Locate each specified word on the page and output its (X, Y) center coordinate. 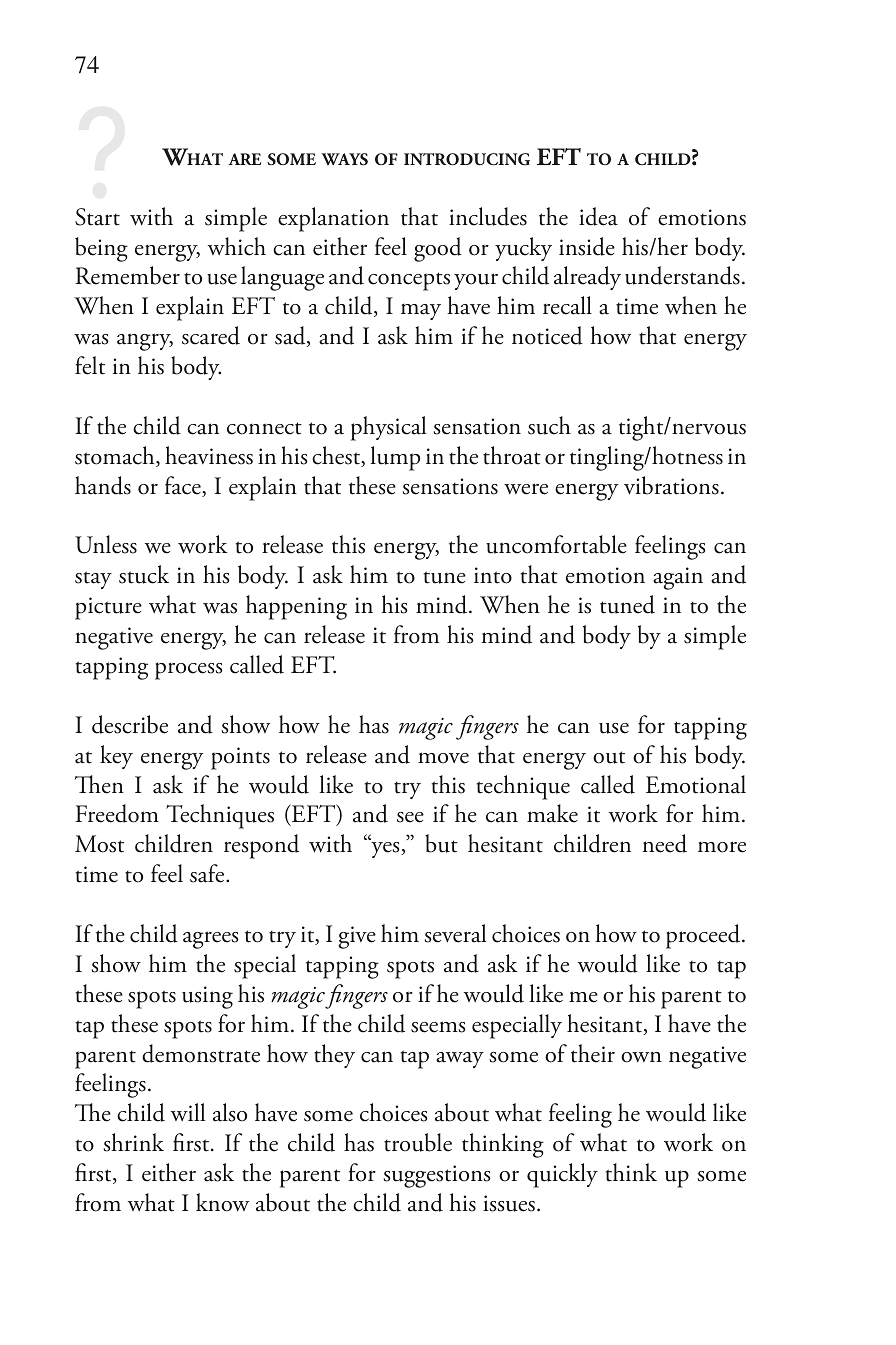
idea (598, 216)
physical (388, 428)
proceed (704, 936)
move (443, 758)
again (678, 578)
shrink (134, 1142)
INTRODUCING (467, 159)
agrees (211, 940)
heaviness (209, 455)
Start (97, 217)
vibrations (671, 485)
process (189, 671)
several (455, 933)
